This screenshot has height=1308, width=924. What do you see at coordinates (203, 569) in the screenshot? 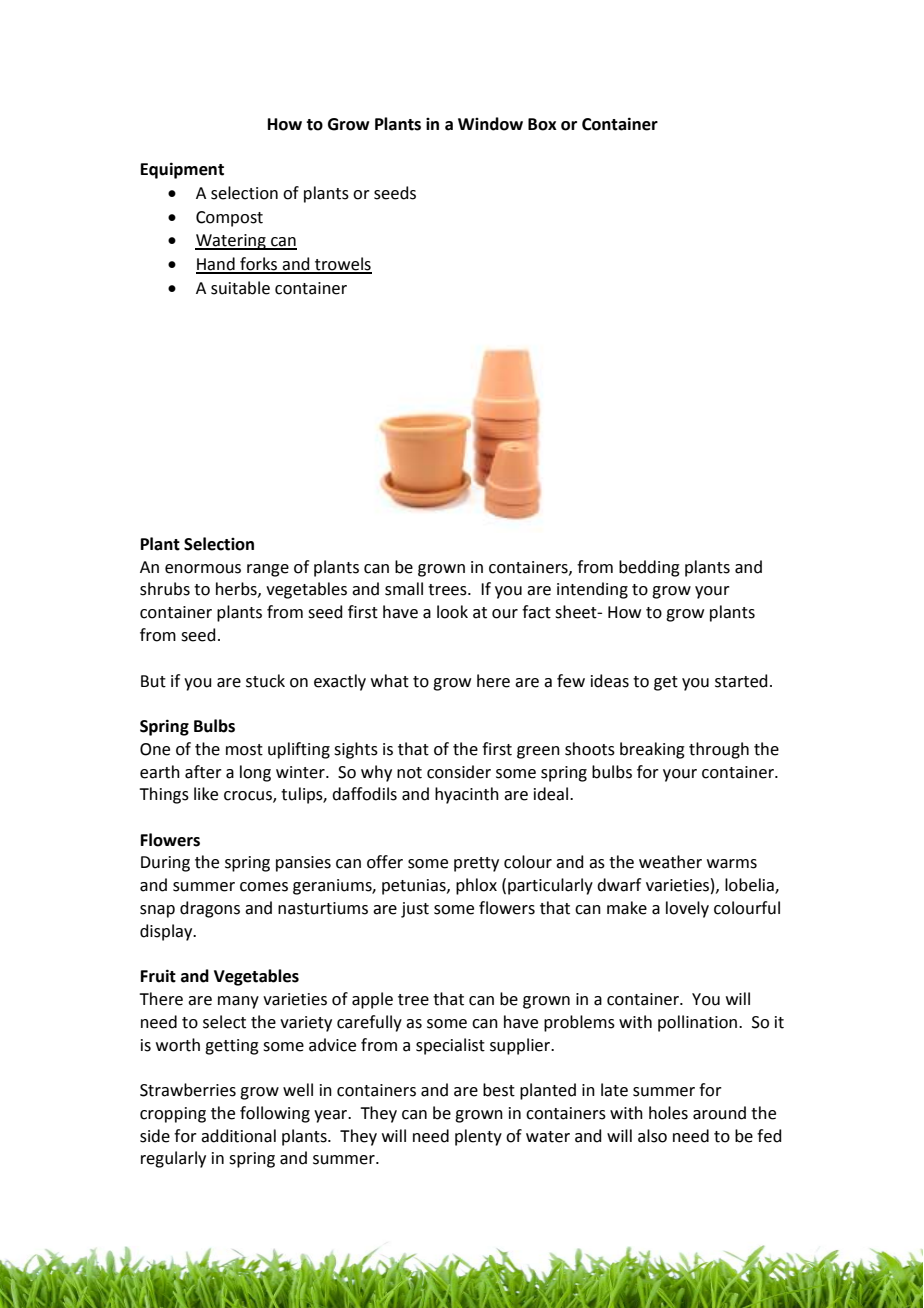
I see `enormous` at bounding box center [203, 569].
